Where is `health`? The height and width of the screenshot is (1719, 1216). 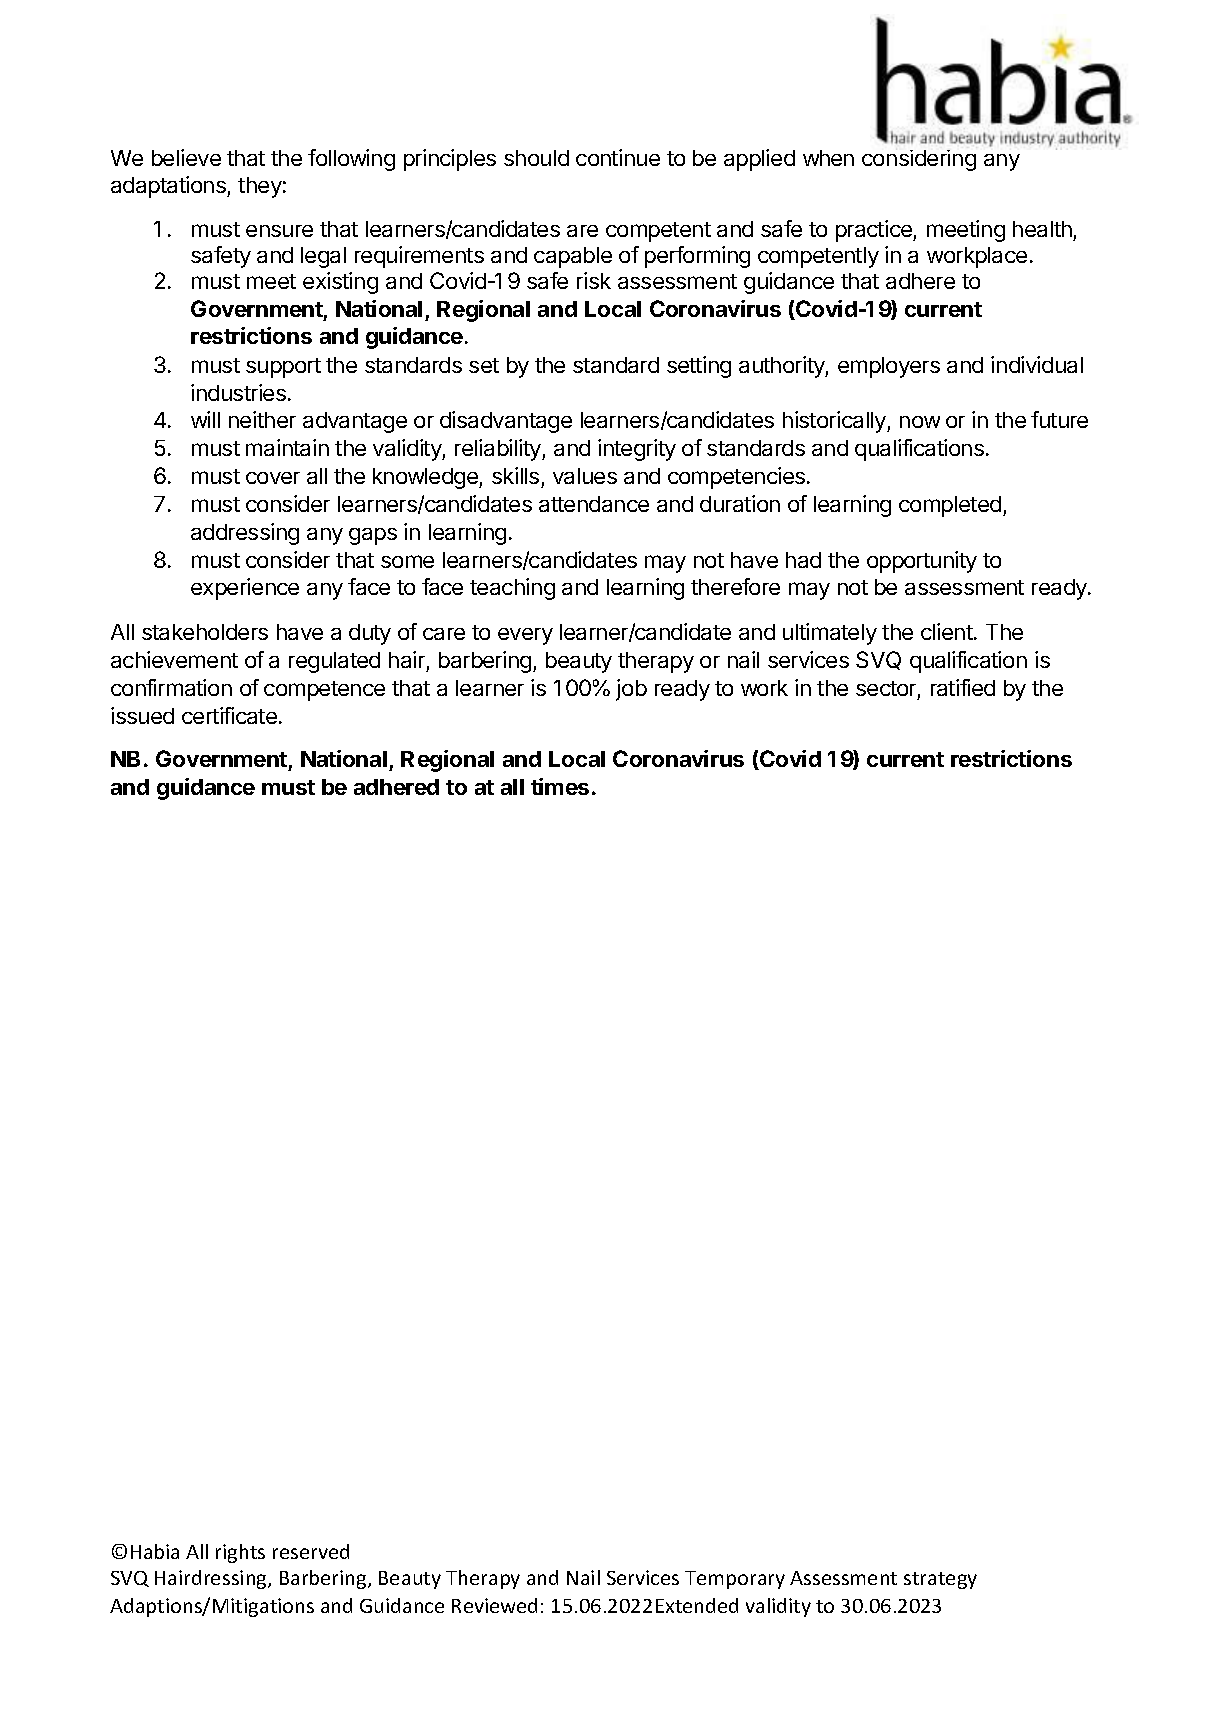 health is located at coordinates (1043, 231).
